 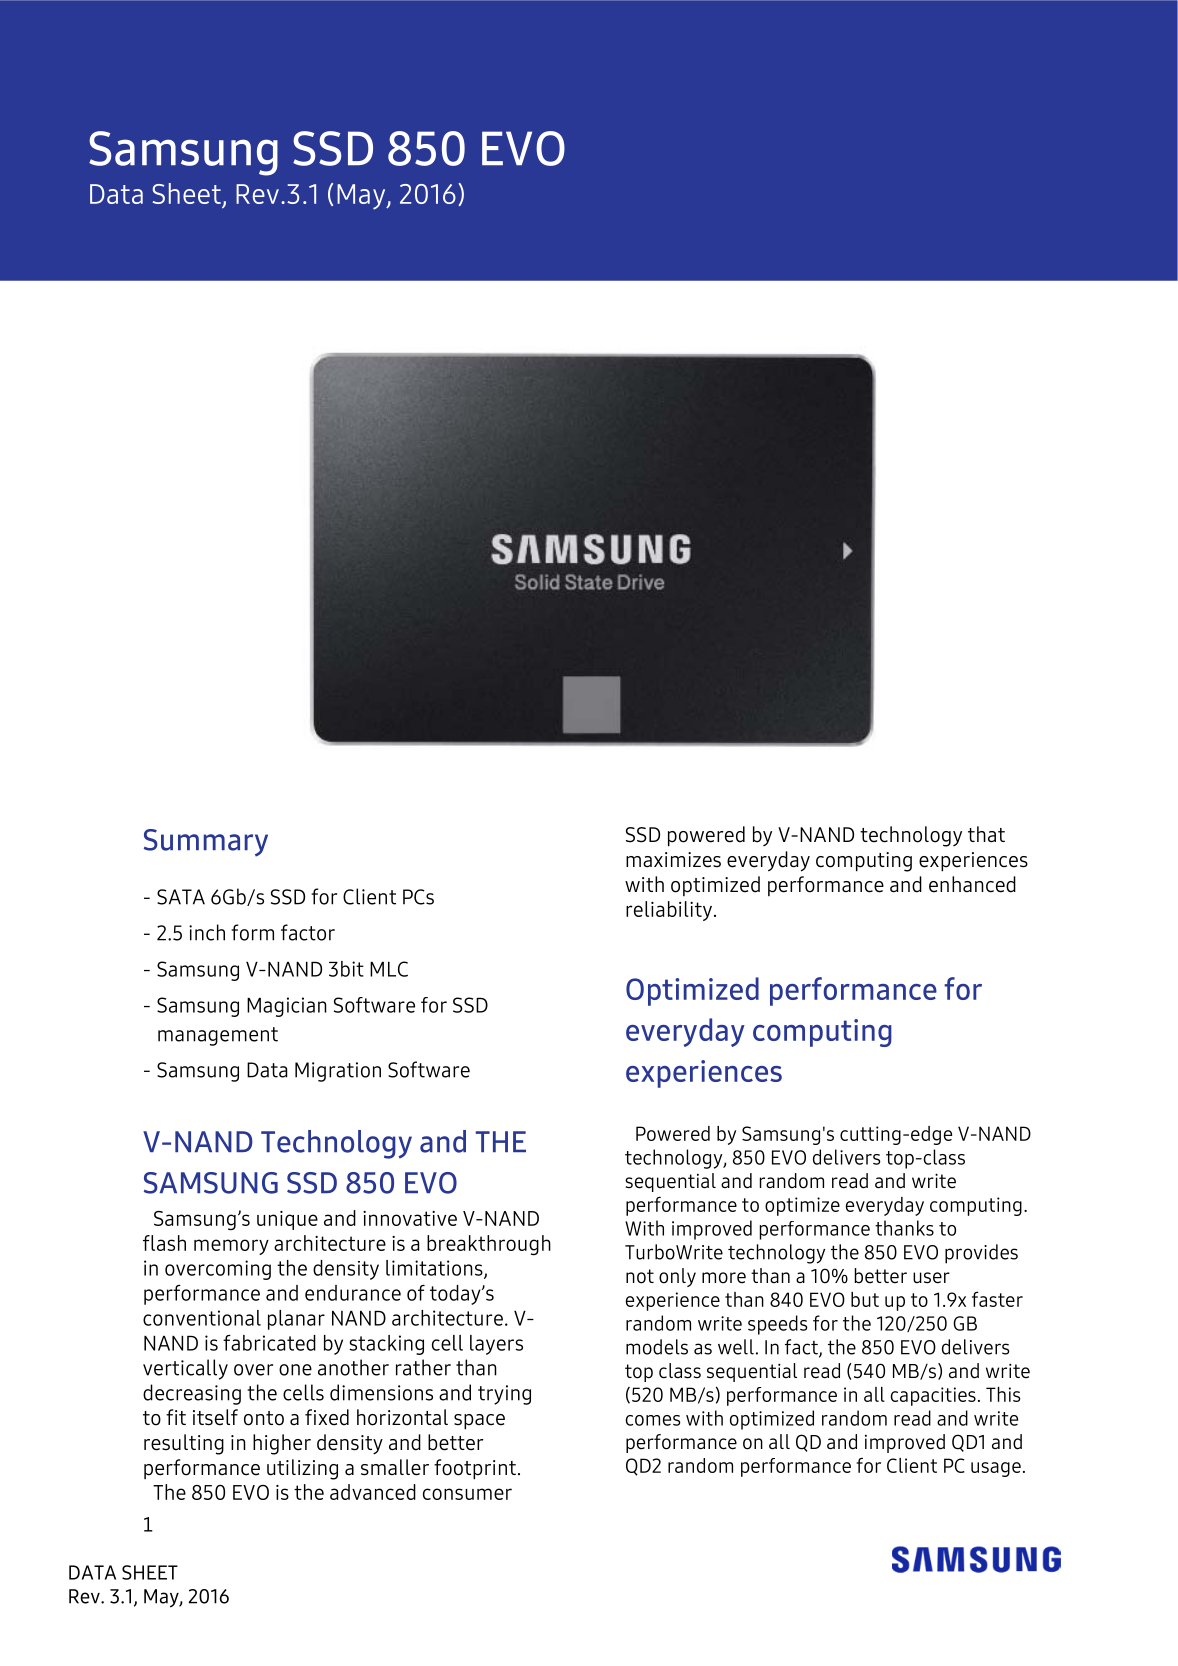 What do you see at coordinates (410, 1218) in the screenshot?
I see `innovative` at bounding box center [410, 1218].
